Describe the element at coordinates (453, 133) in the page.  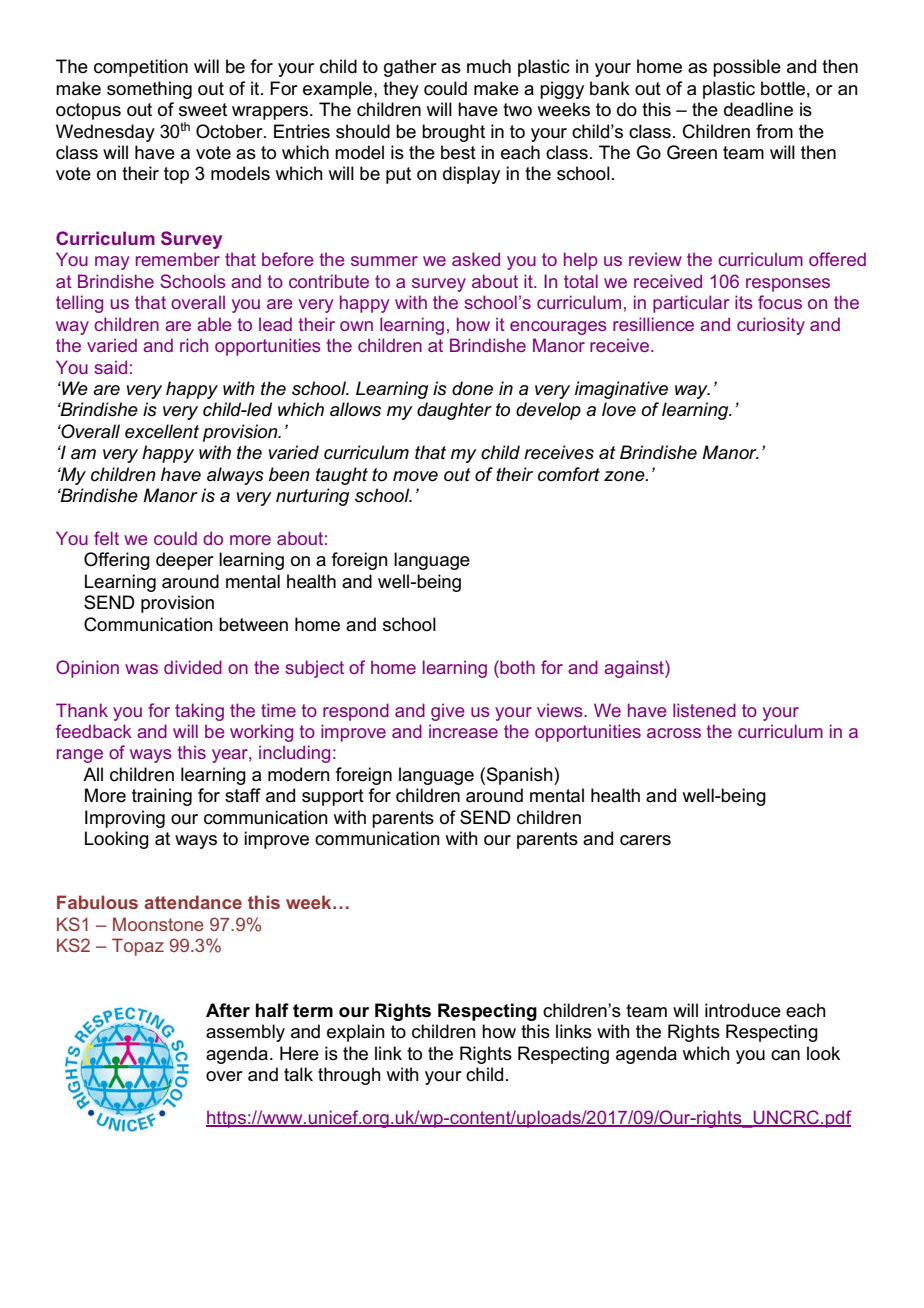
I see `brought` at that location.
